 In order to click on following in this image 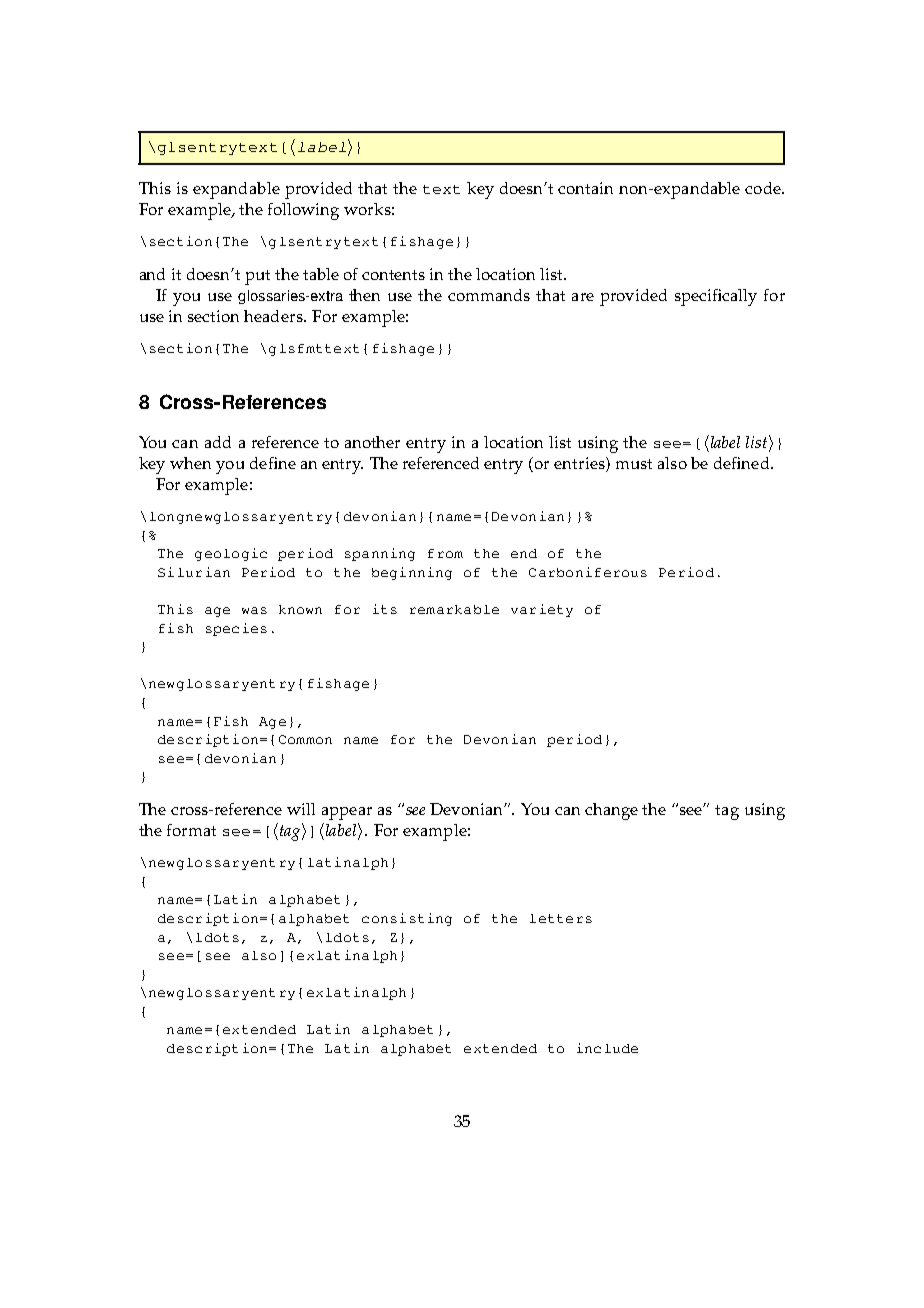, I will do `click(303, 211)`.
